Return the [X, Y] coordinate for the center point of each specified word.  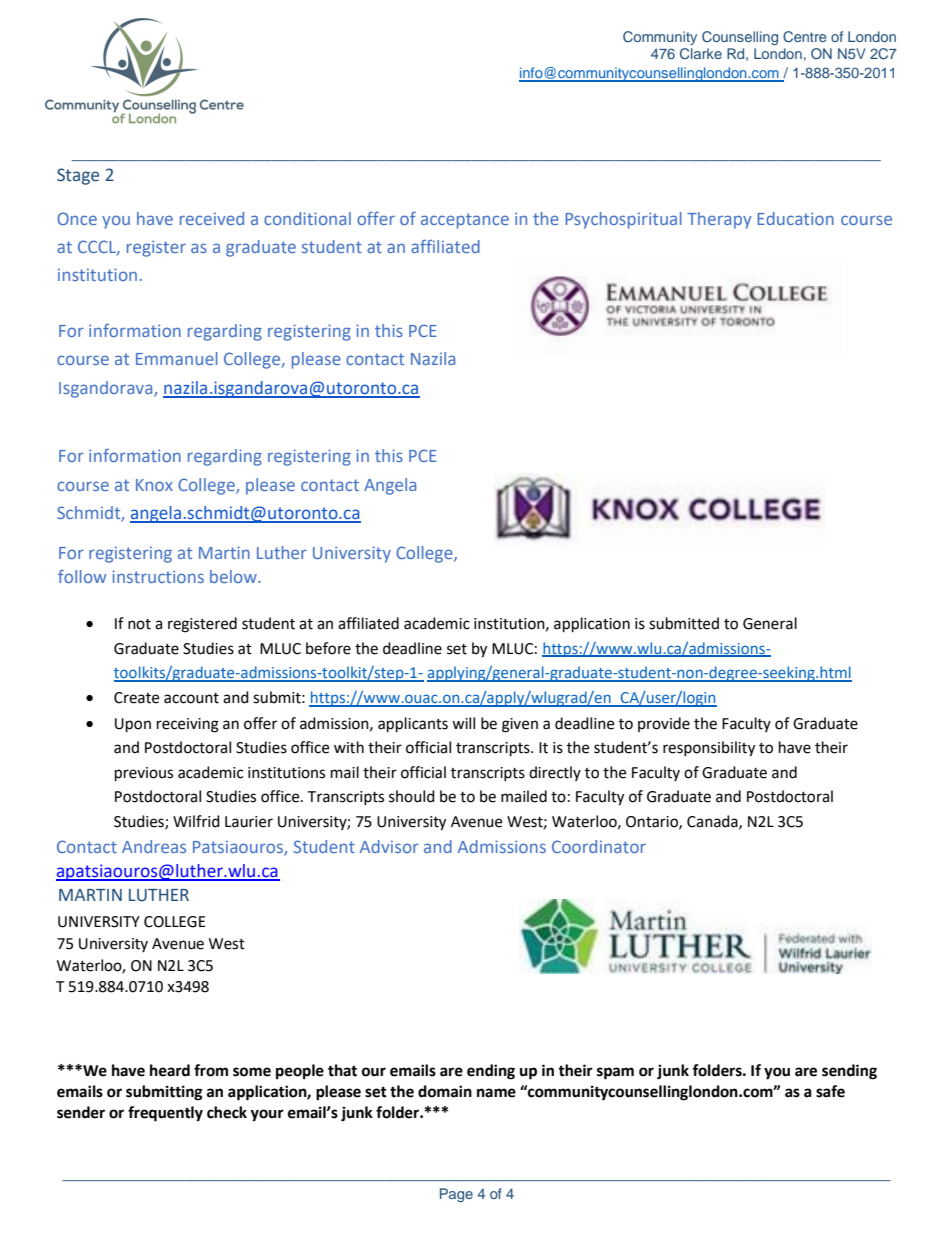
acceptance [465, 221]
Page [456, 1195]
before [328, 648]
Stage [78, 176]
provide [664, 724]
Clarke [701, 53]
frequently [165, 1114]
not [139, 624]
